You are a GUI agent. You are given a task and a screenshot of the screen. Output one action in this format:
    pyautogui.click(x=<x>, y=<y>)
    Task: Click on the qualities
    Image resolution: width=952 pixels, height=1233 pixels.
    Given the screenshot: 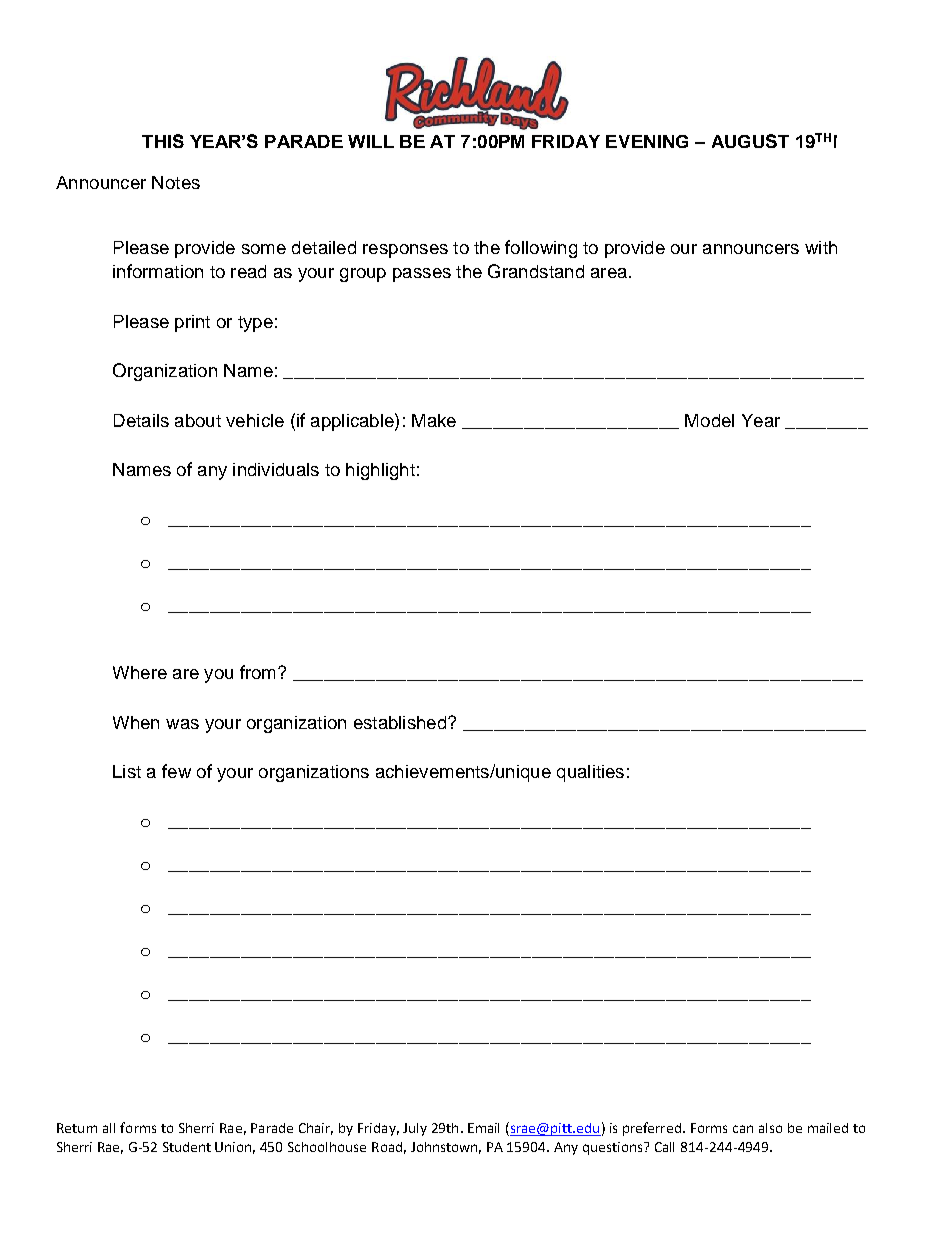 What is the action you would take?
    pyautogui.click(x=590, y=773)
